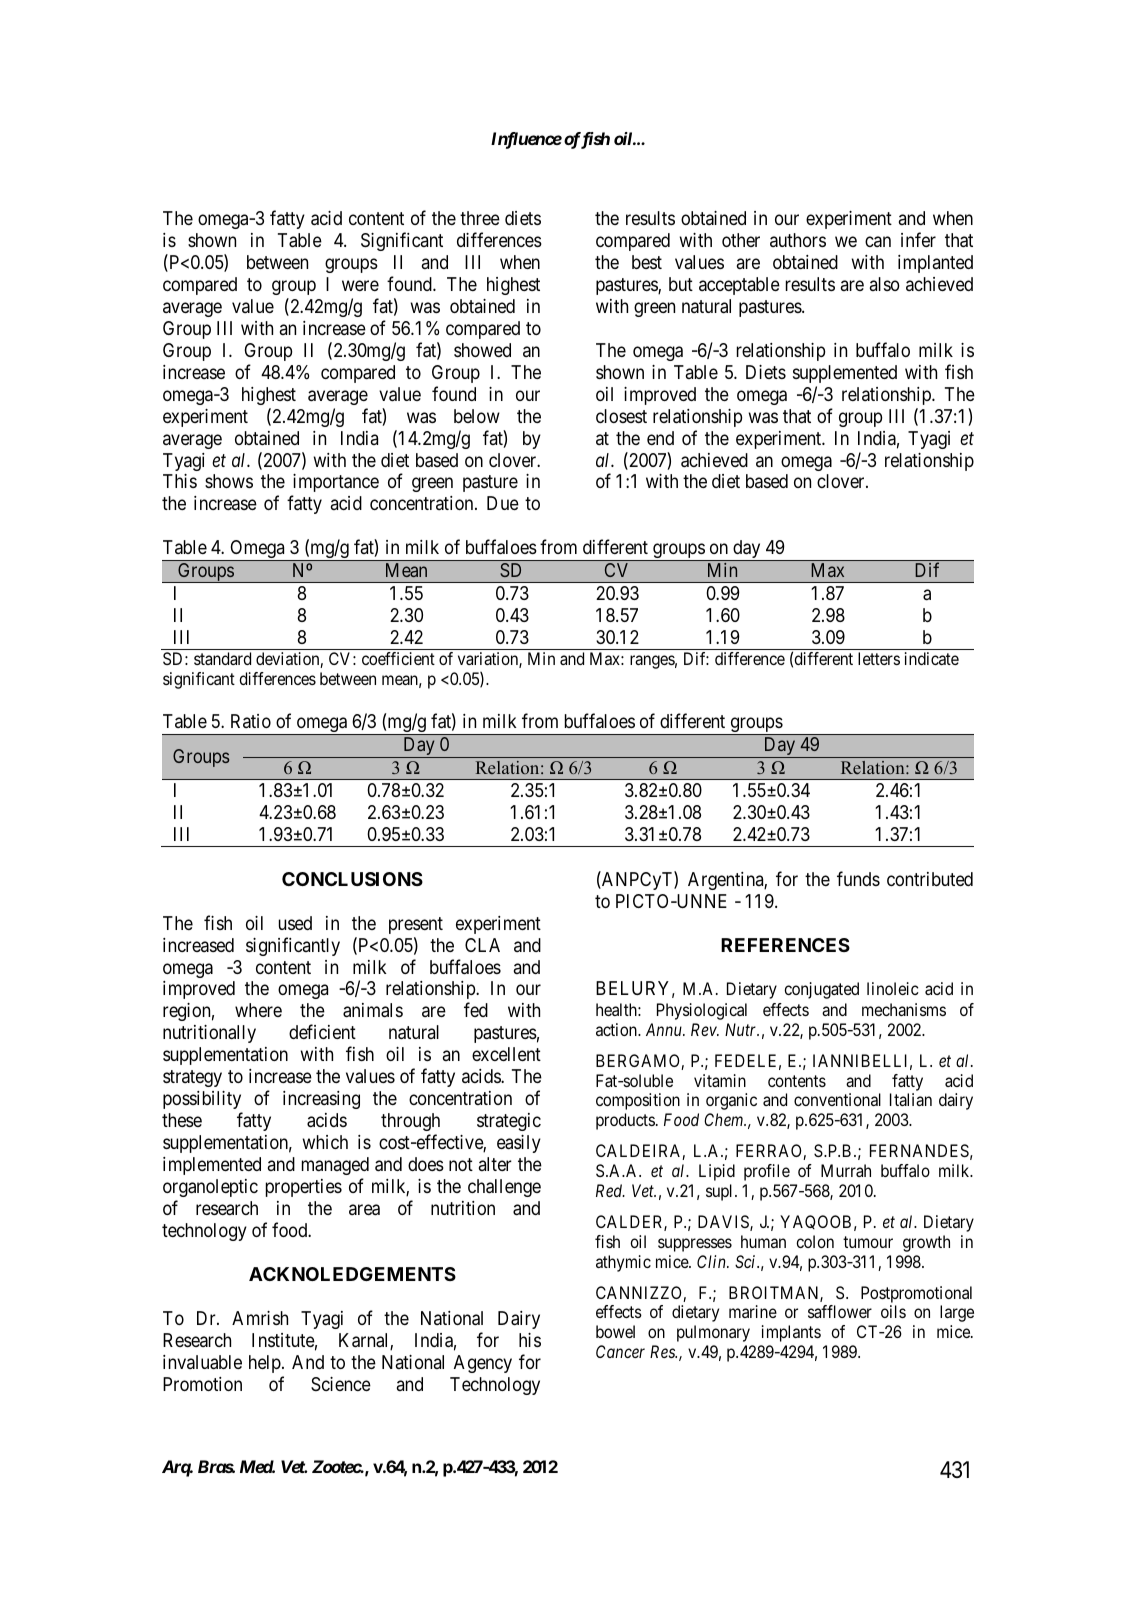  I want to click on letters, so click(879, 658).
